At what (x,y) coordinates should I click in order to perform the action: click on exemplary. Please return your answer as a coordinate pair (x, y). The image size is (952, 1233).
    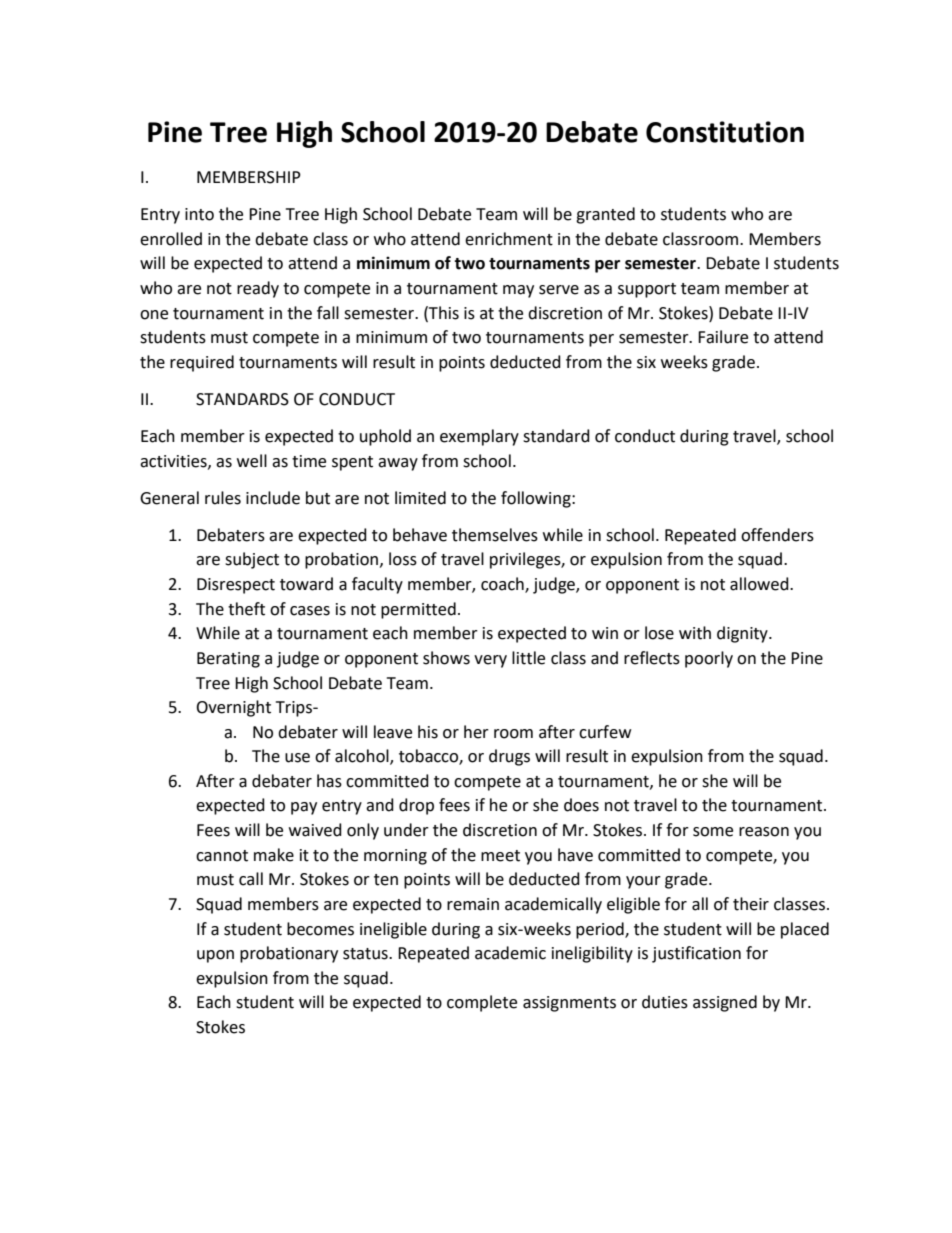
    Looking at the image, I should click on (479, 437).
